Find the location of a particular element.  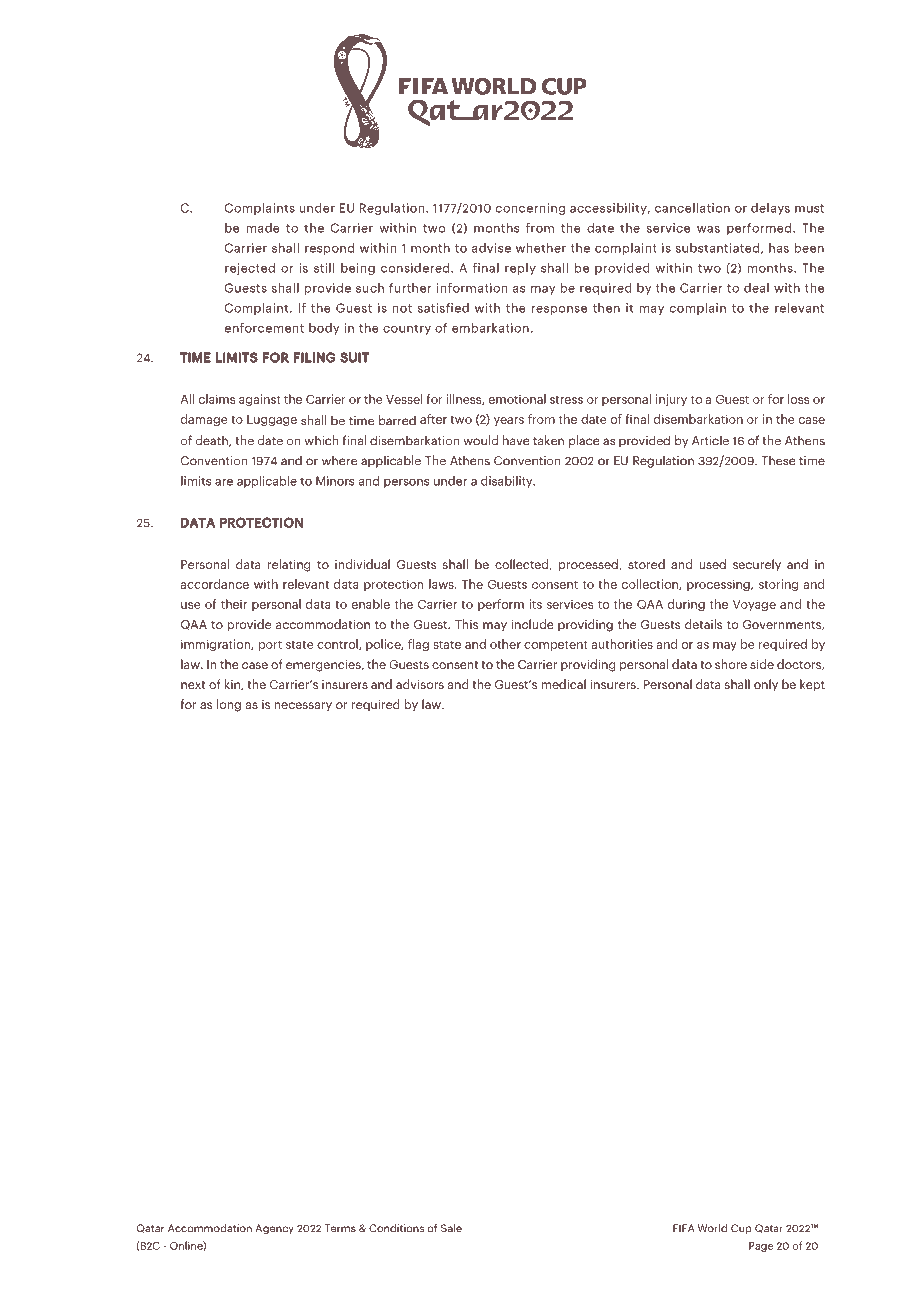

medical is located at coordinates (563, 684).
